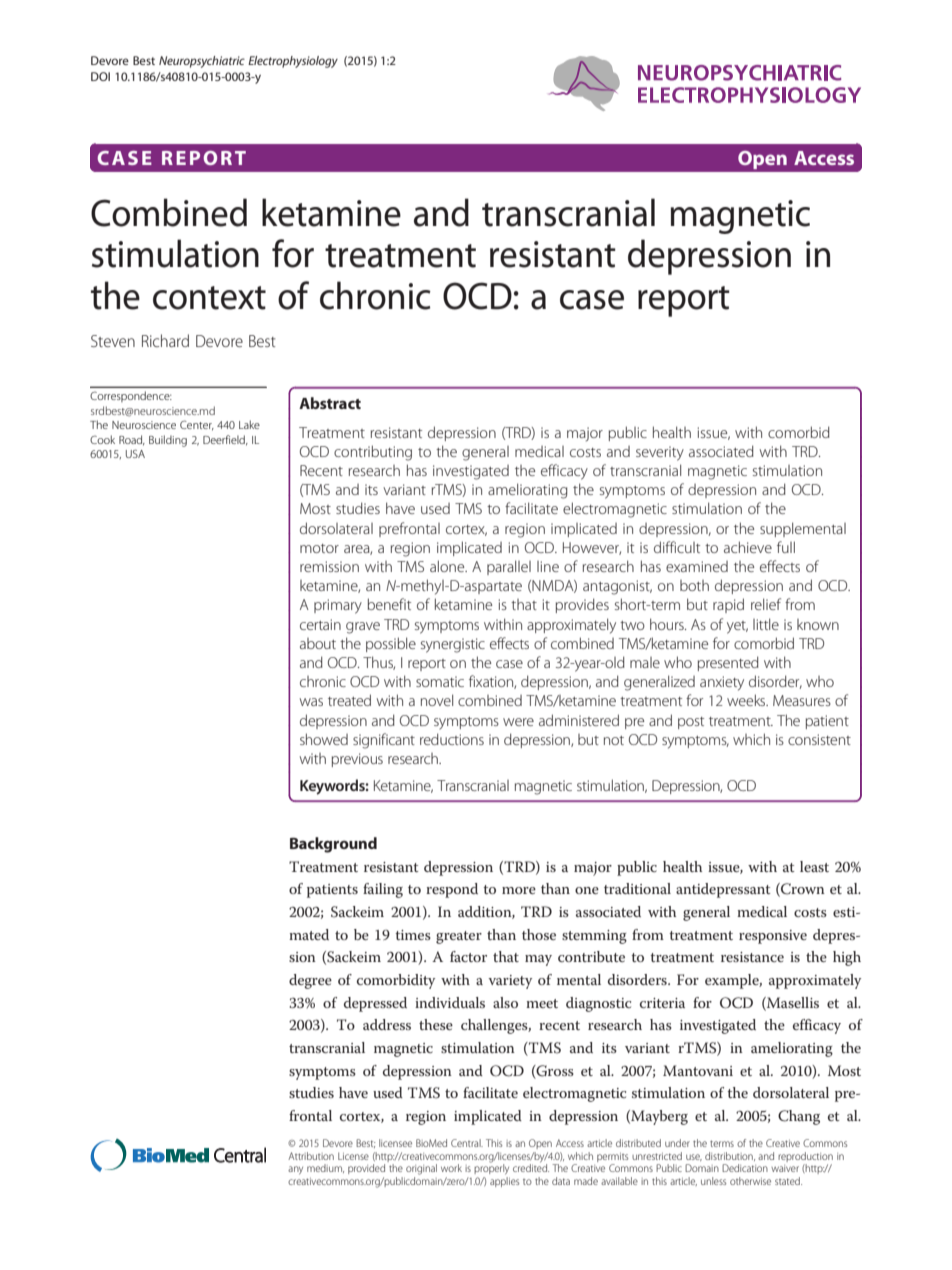 The image size is (952, 1270). What do you see at coordinates (467, 1143) in the screenshot?
I see `Central` at bounding box center [467, 1143].
